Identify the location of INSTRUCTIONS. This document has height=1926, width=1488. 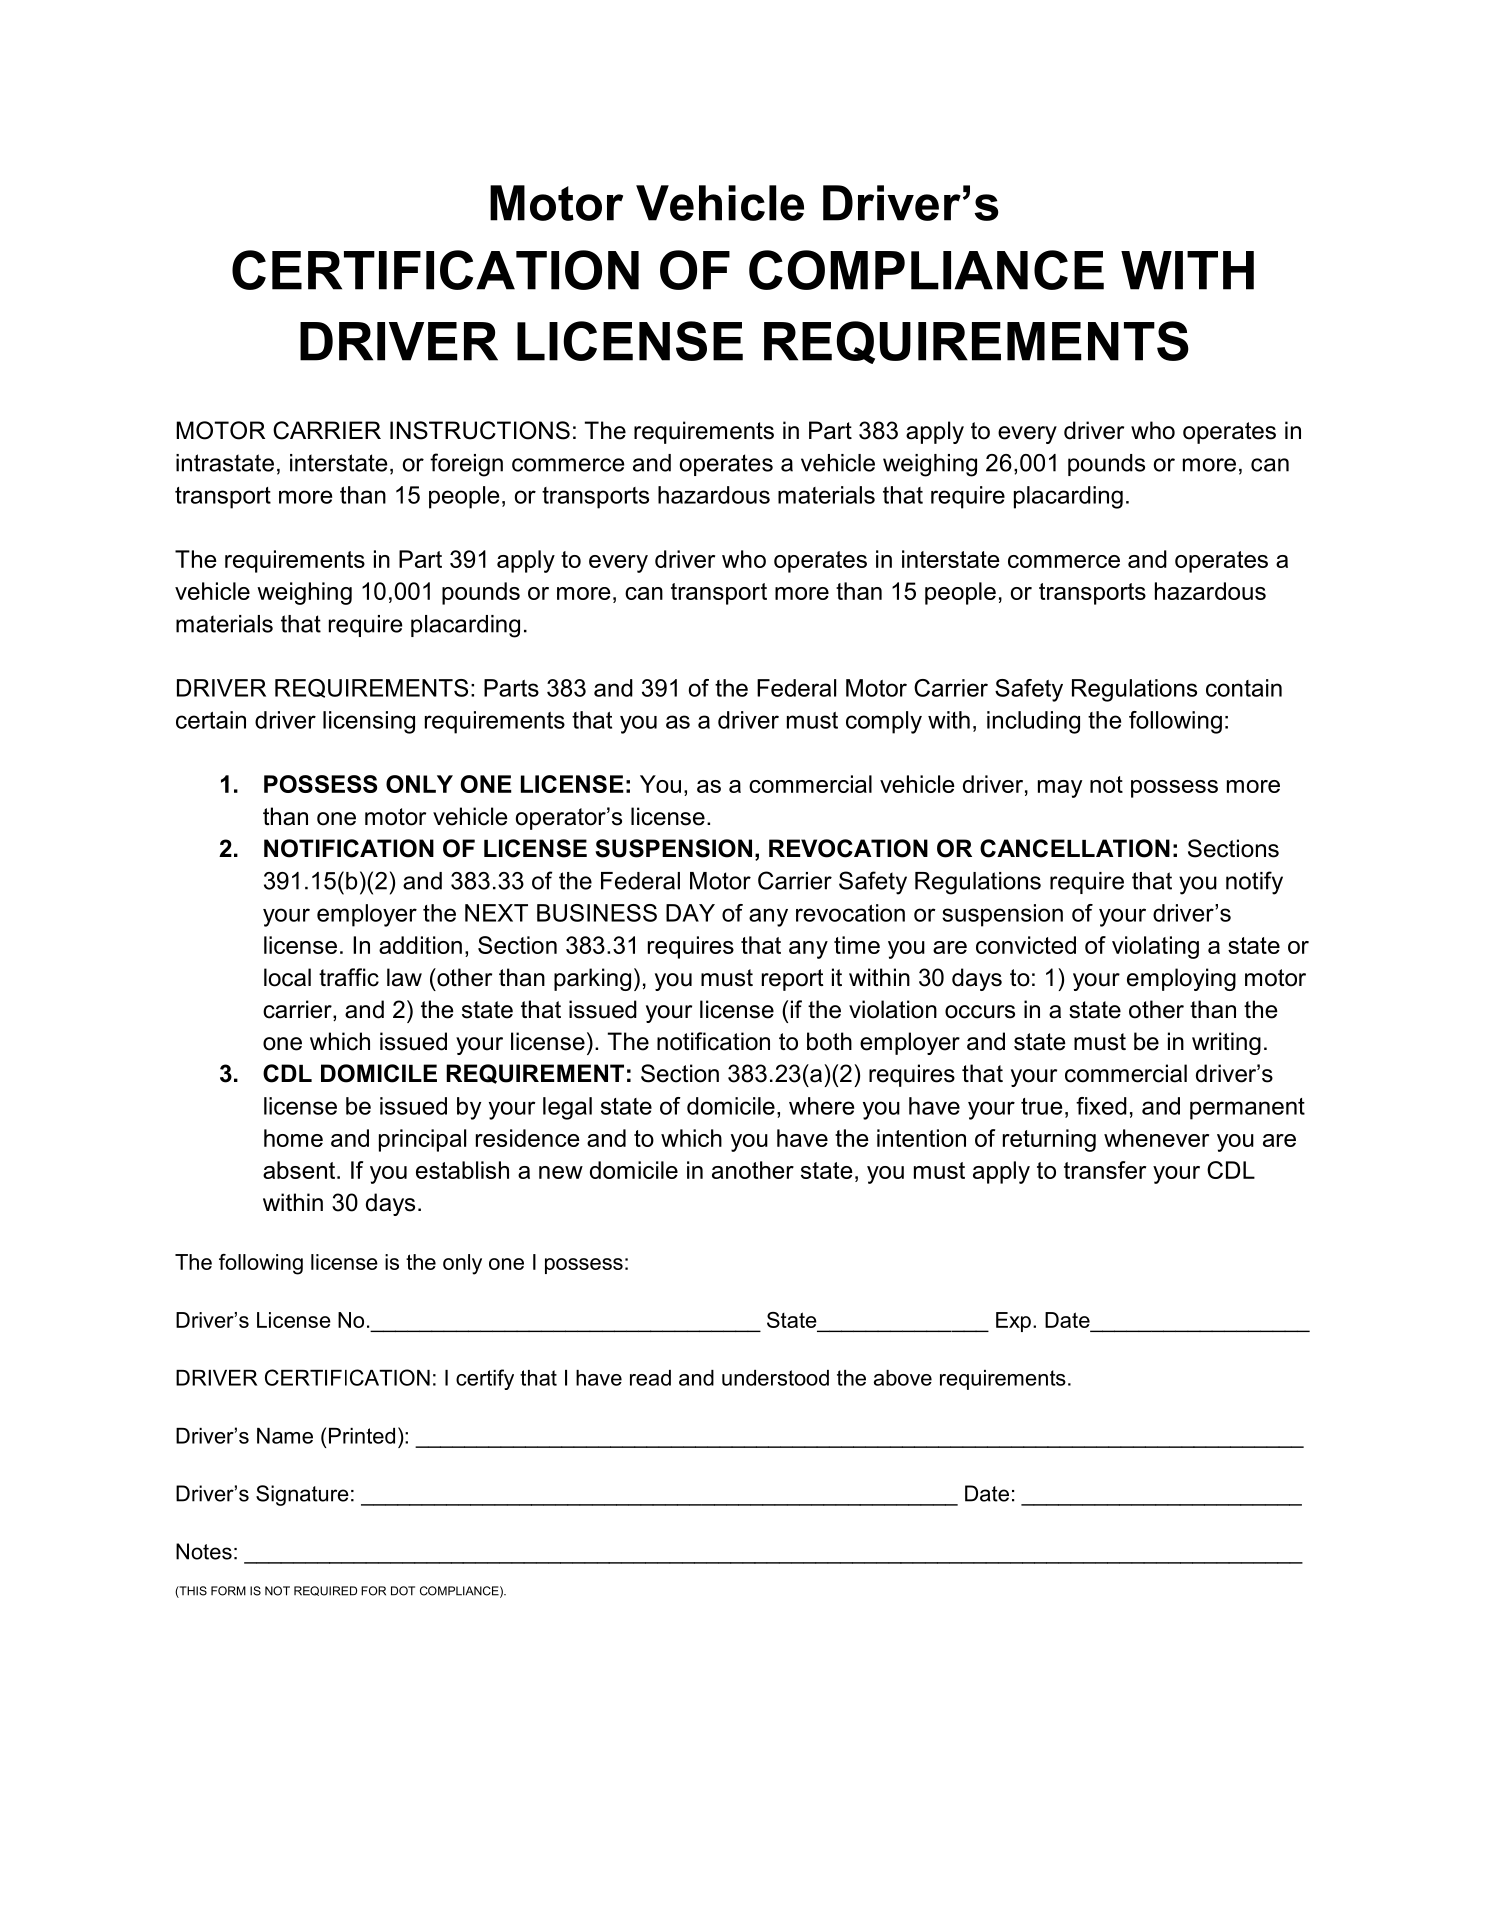
(480, 430).
